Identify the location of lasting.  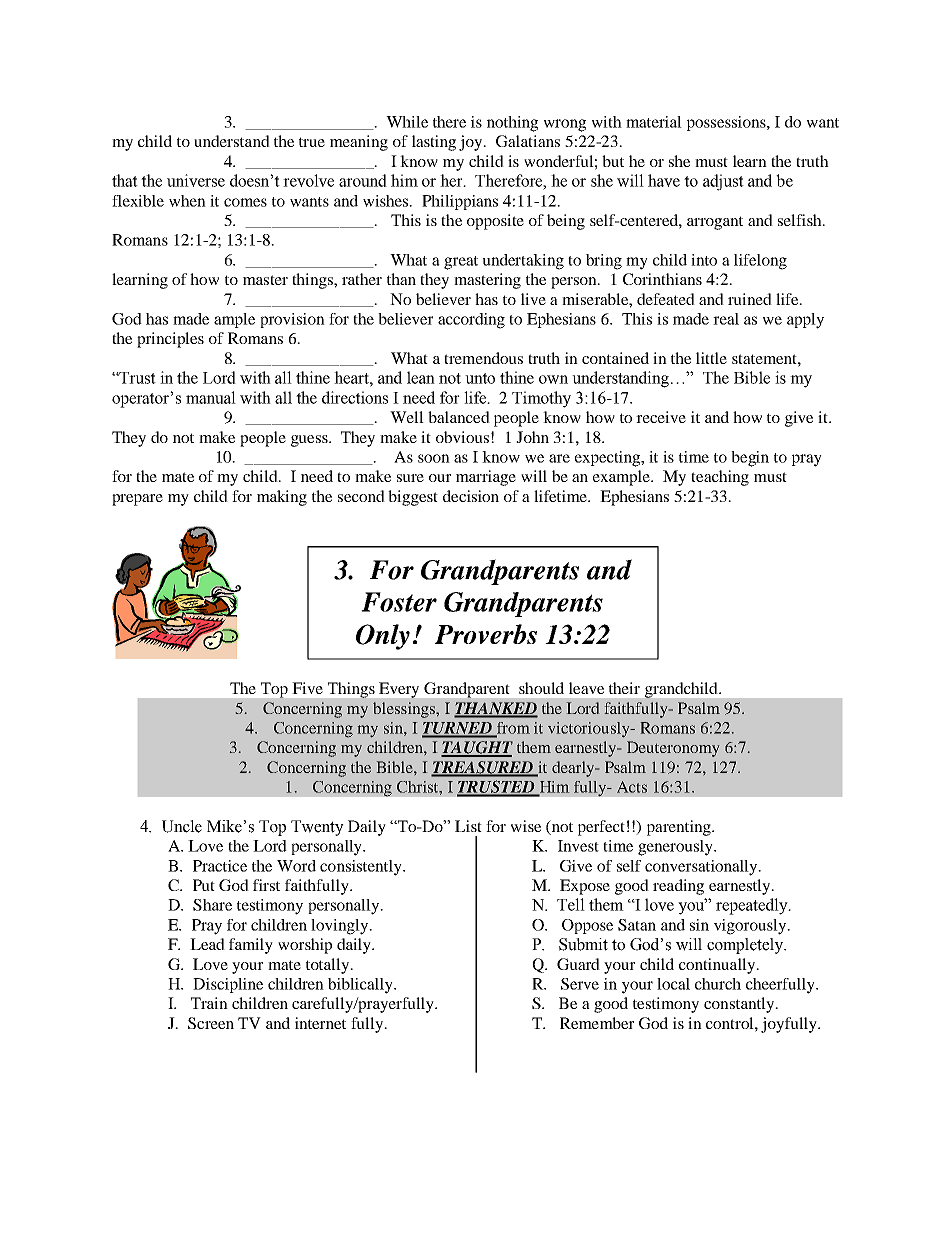
(434, 143).
